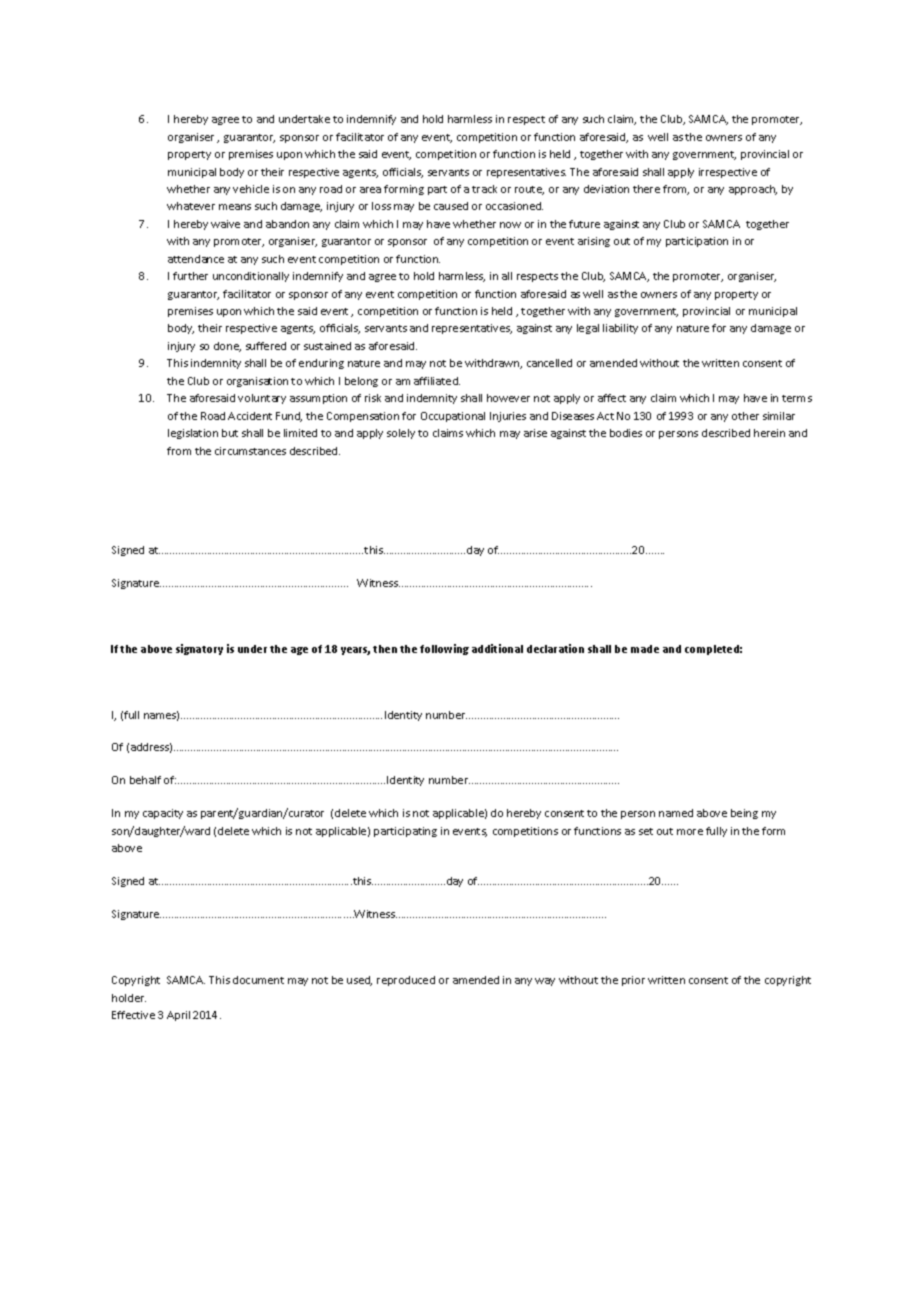 The width and height of the image is (924, 1308). What do you see at coordinates (646, 831) in the image?
I see `set` at bounding box center [646, 831].
